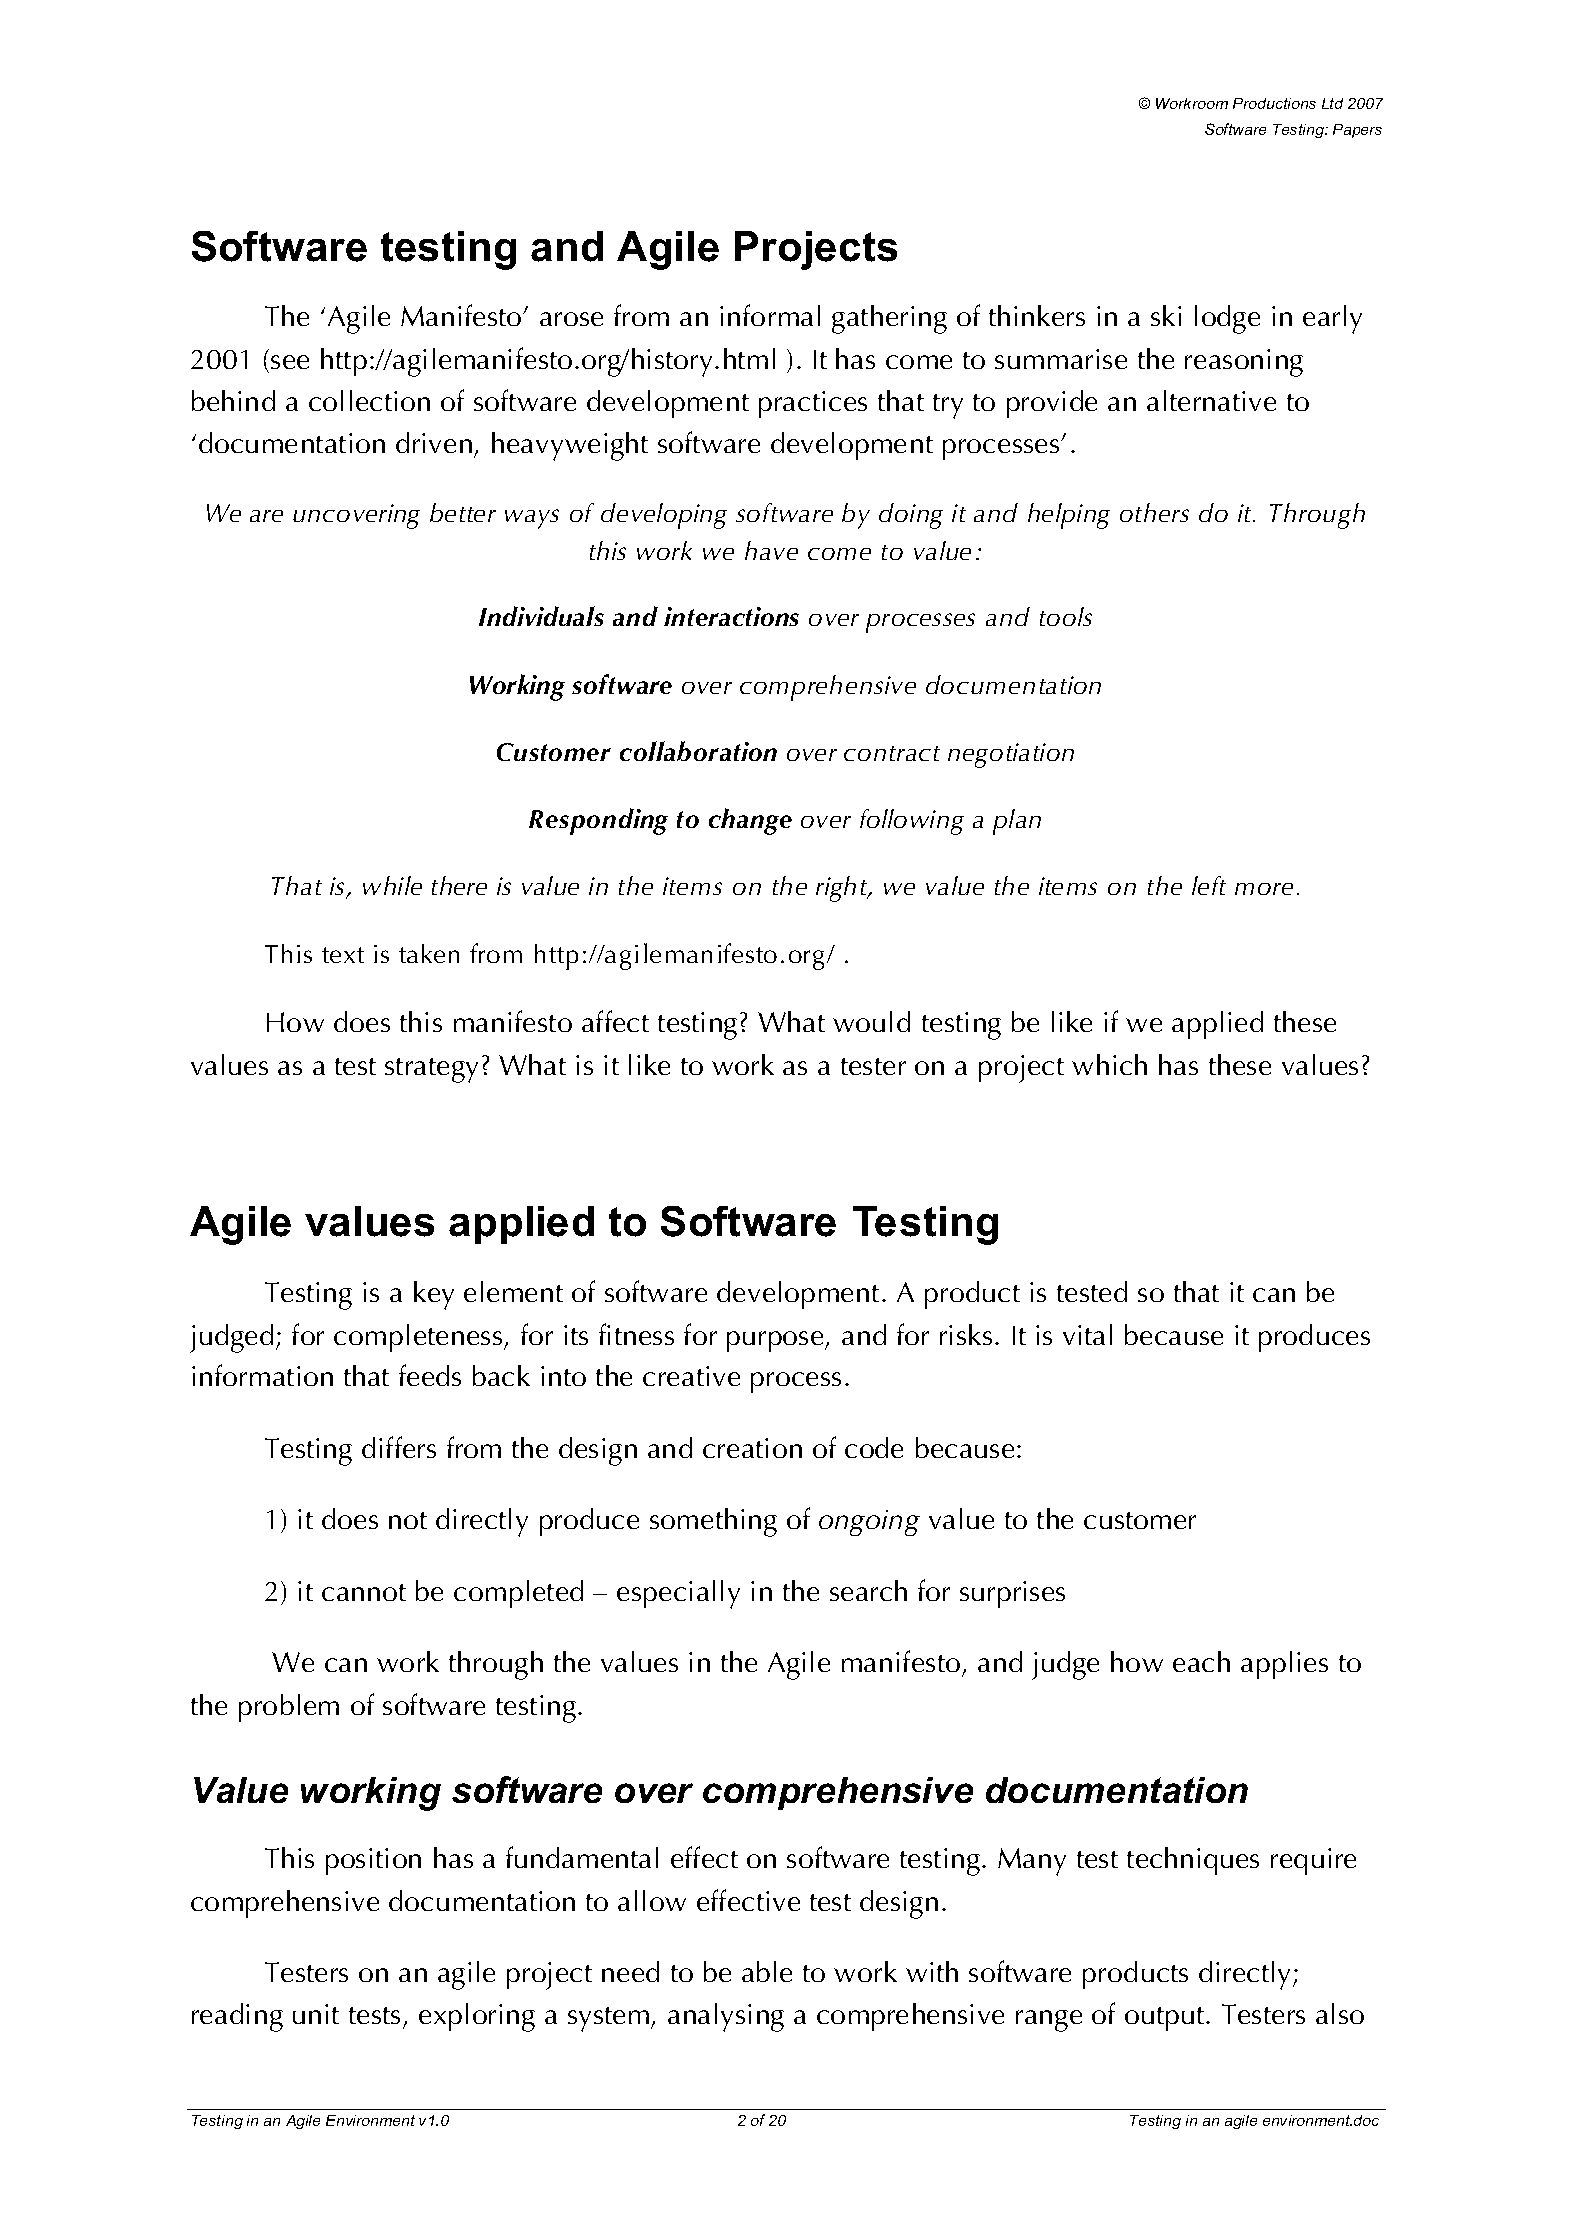  Describe the element at coordinates (290, 362) in the page. I see `see` at that location.
